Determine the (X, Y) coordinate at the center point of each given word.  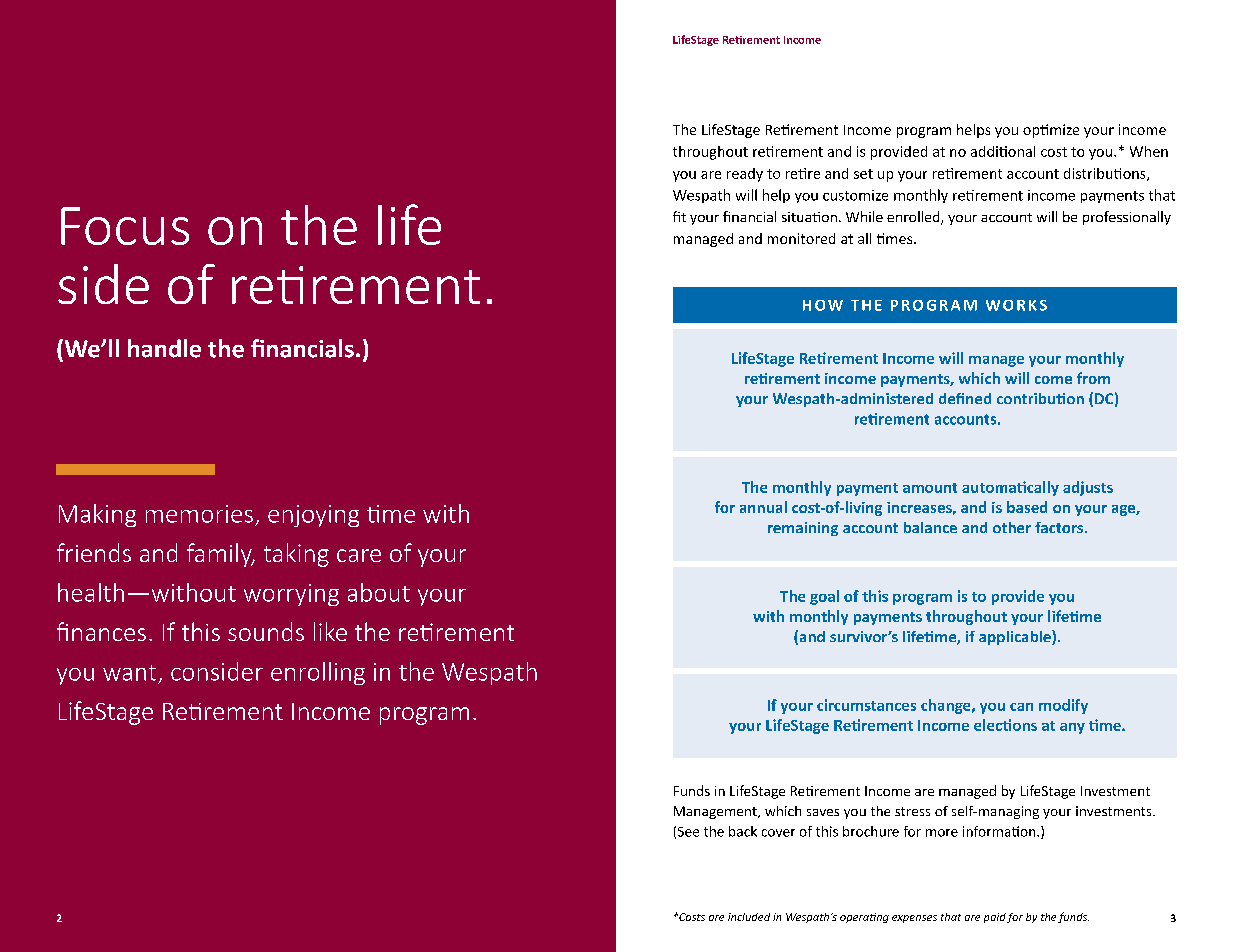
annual (763, 507)
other (1012, 527)
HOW (823, 305)
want (129, 673)
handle (164, 348)
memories (199, 514)
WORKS (1016, 305)
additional (1003, 151)
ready (745, 175)
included (749, 917)
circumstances (866, 705)
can (1021, 707)
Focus (125, 226)
